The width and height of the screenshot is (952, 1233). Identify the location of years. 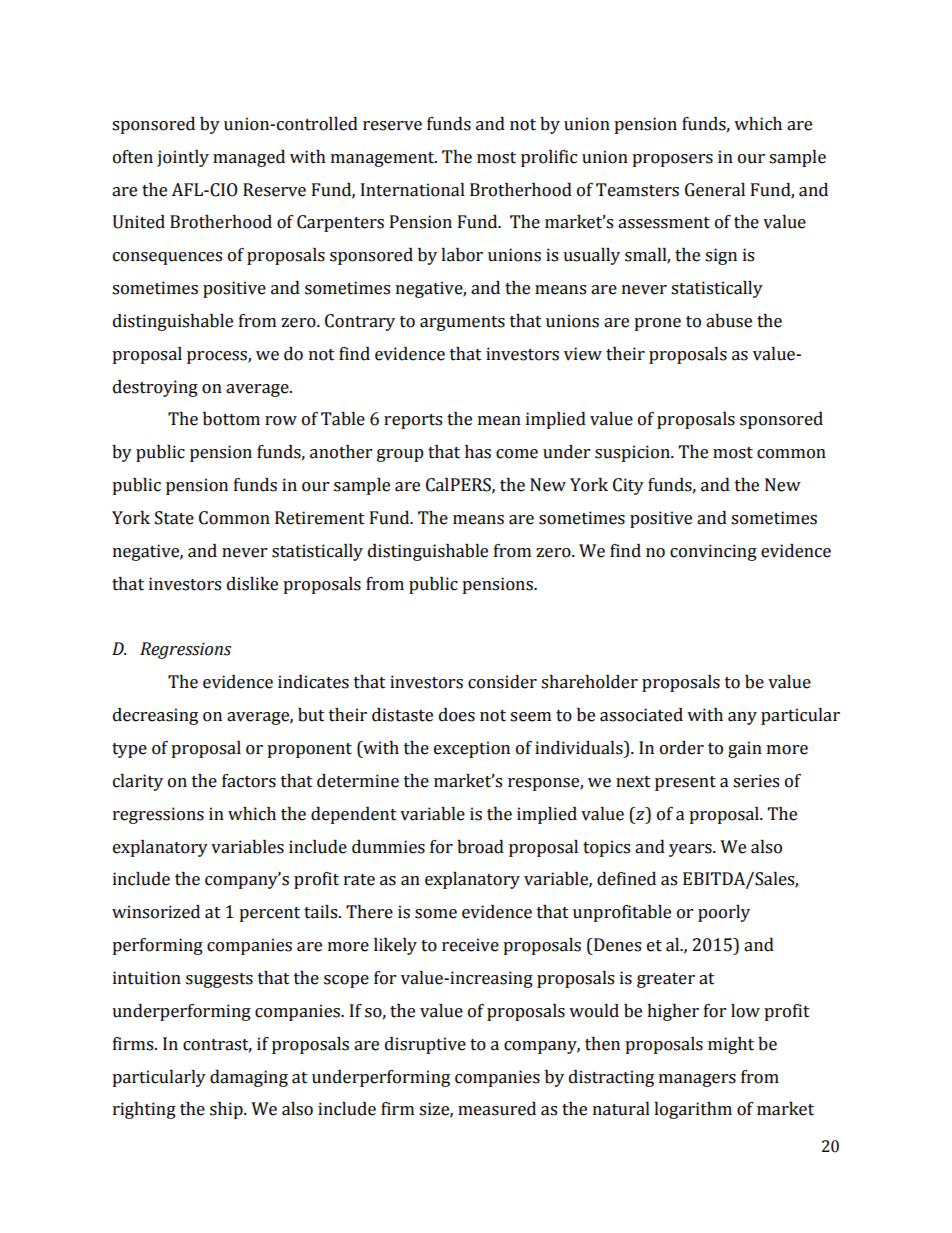
(691, 850).
